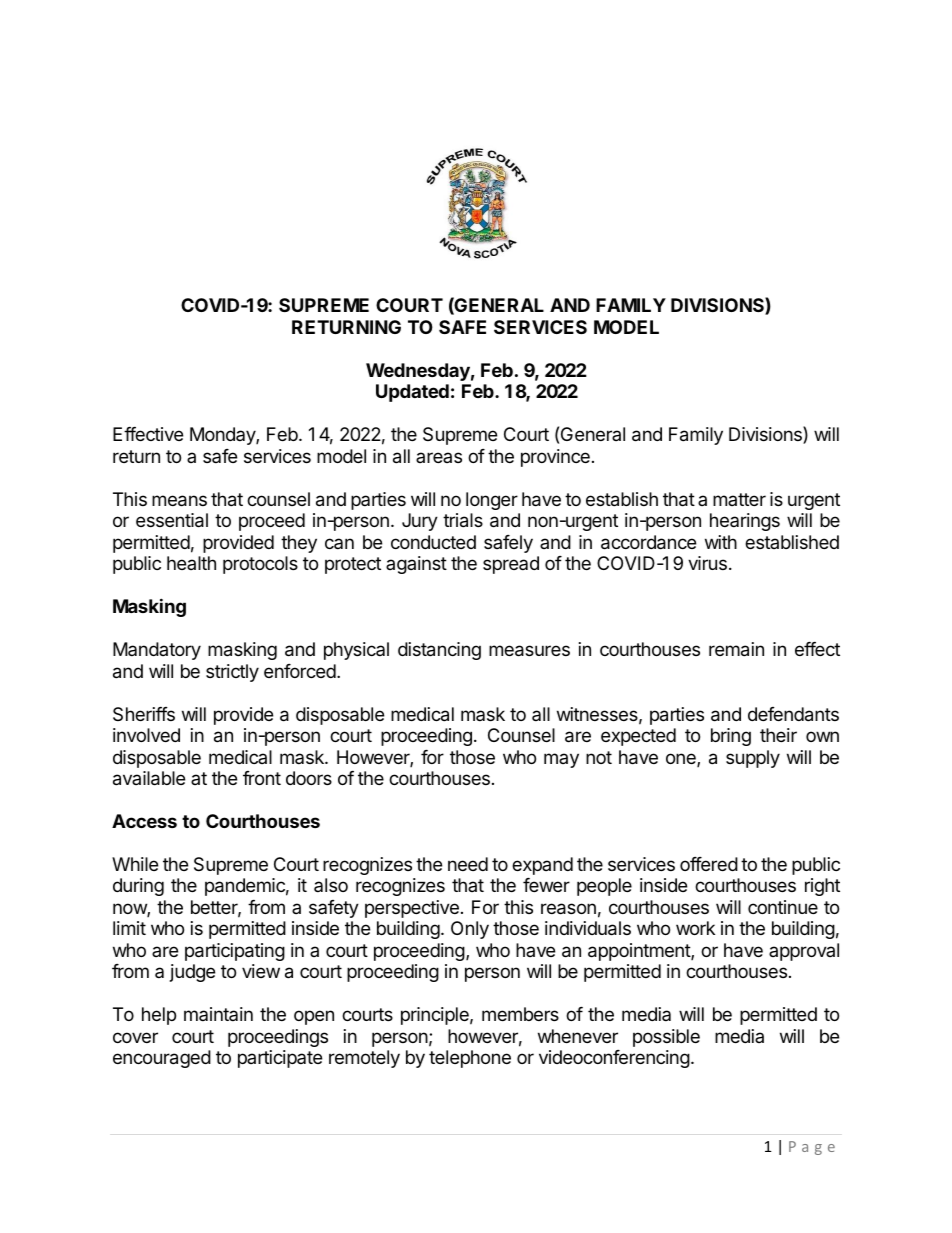 The width and height of the page is (952, 1233). Describe the element at coordinates (666, 1038) in the page. I see `possible` at that location.
